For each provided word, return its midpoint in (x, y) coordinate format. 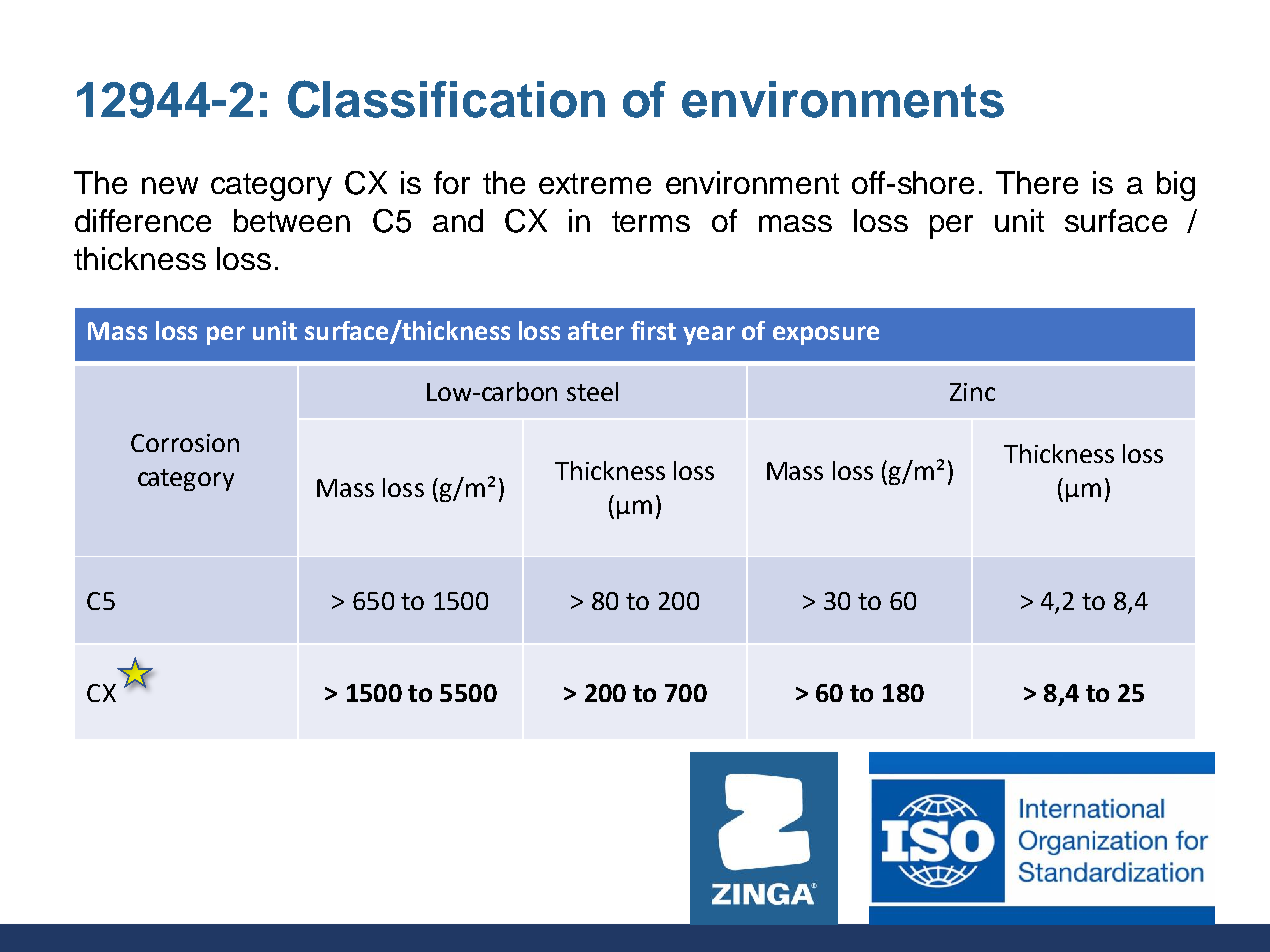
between (292, 220)
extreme (595, 183)
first (653, 330)
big (1176, 186)
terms (651, 221)
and (458, 220)
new (170, 185)
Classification (446, 99)
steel (592, 391)
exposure (826, 335)
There (1037, 182)
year (709, 335)
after (596, 330)
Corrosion (185, 443)
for (452, 182)
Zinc (972, 392)
